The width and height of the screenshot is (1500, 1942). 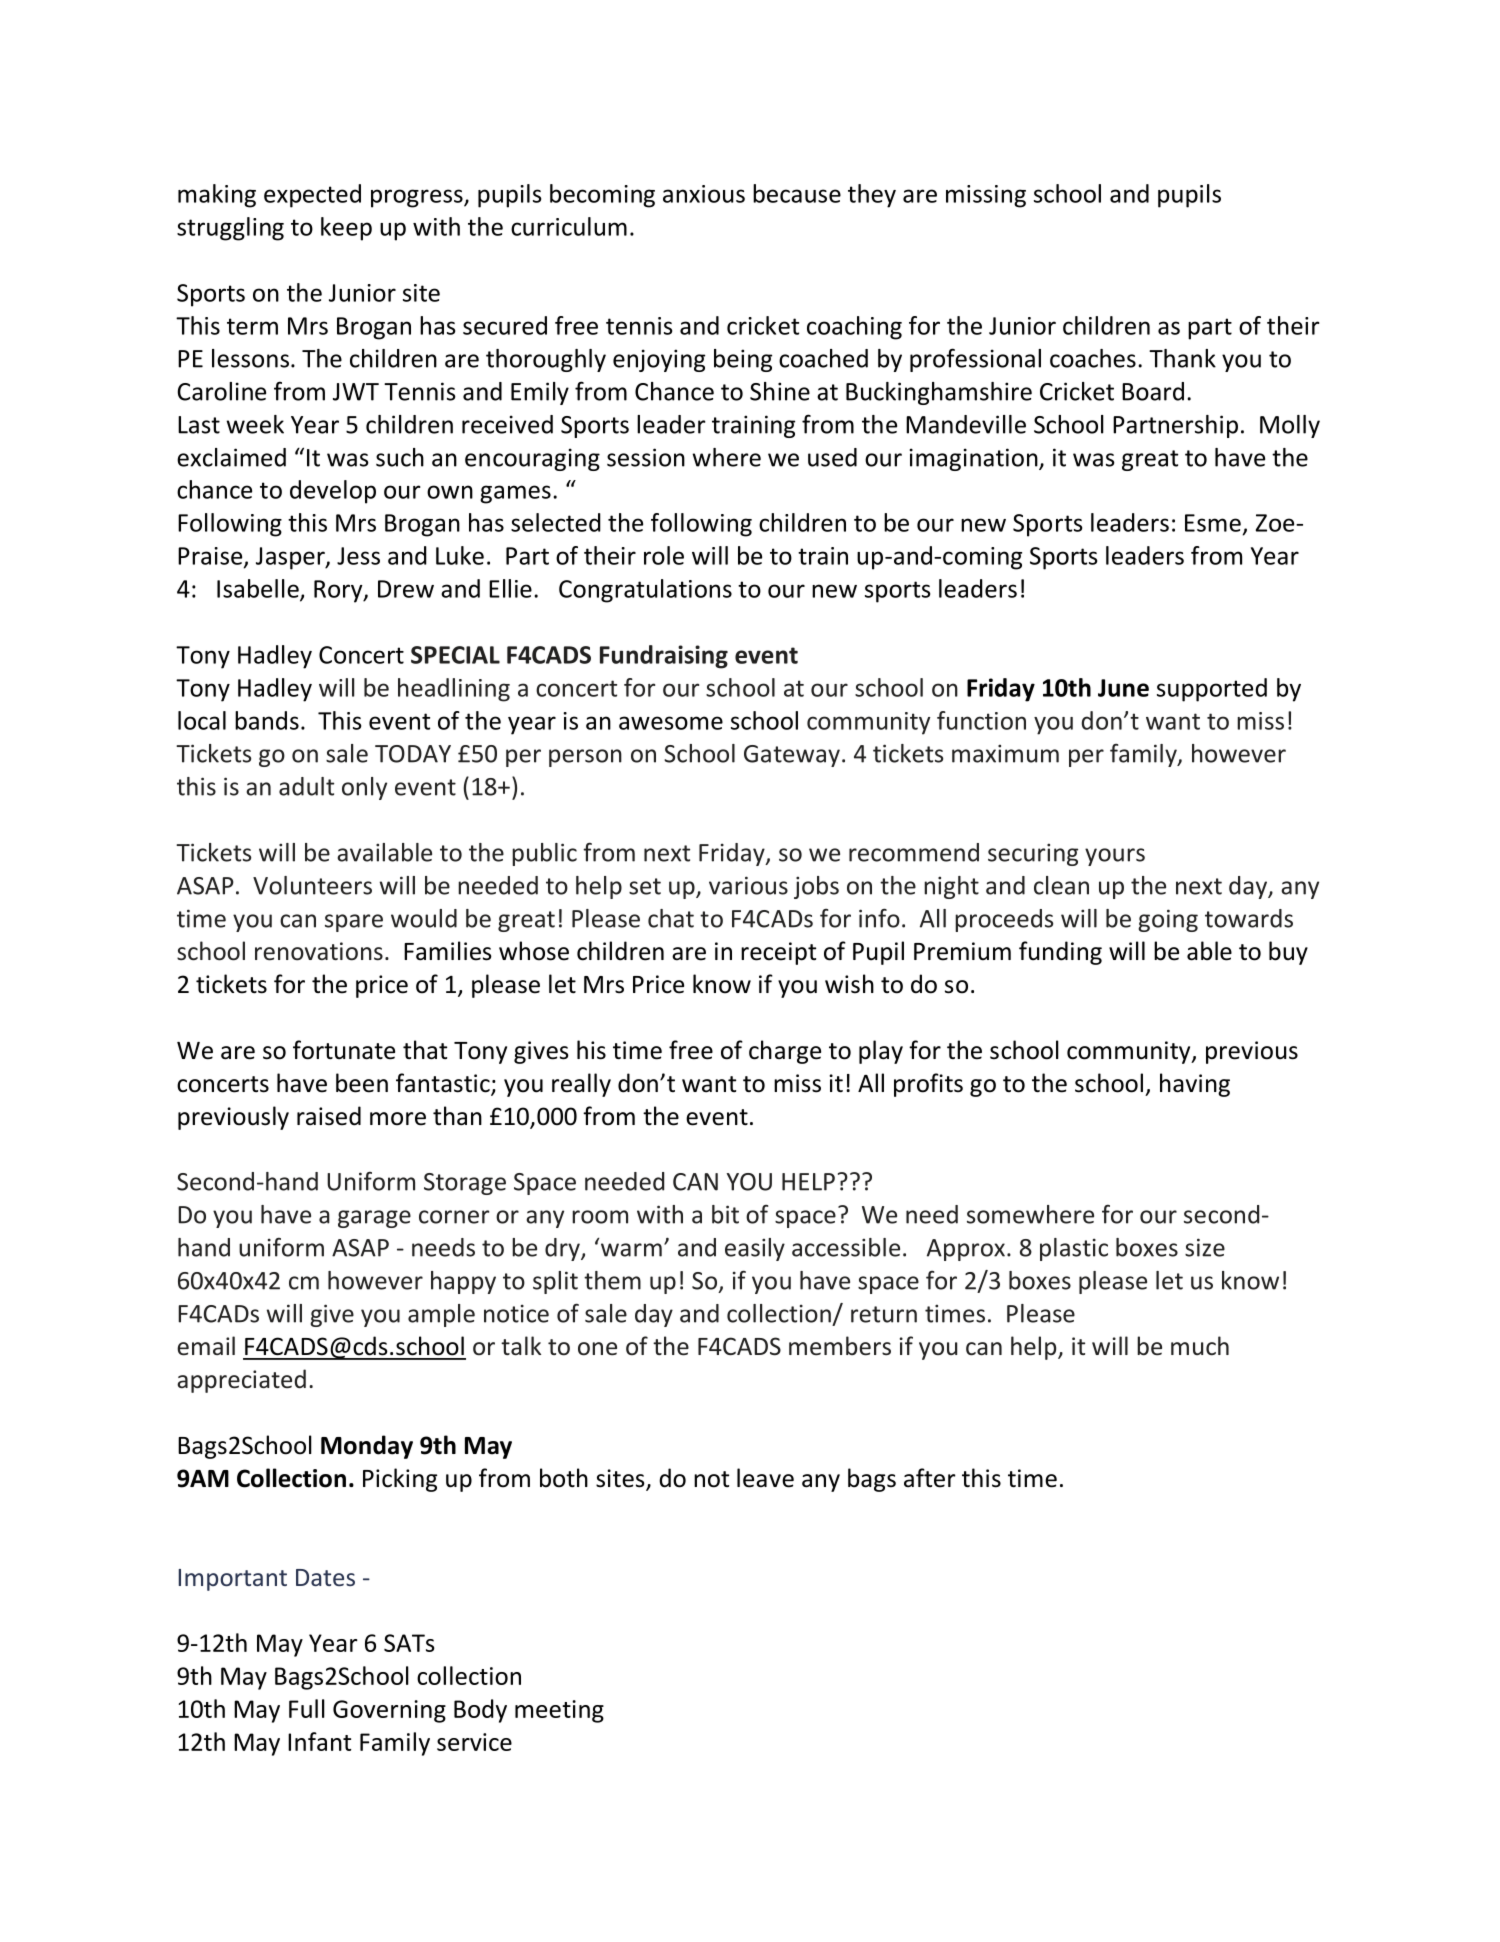 I want to click on garage, so click(x=374, y=1219).
